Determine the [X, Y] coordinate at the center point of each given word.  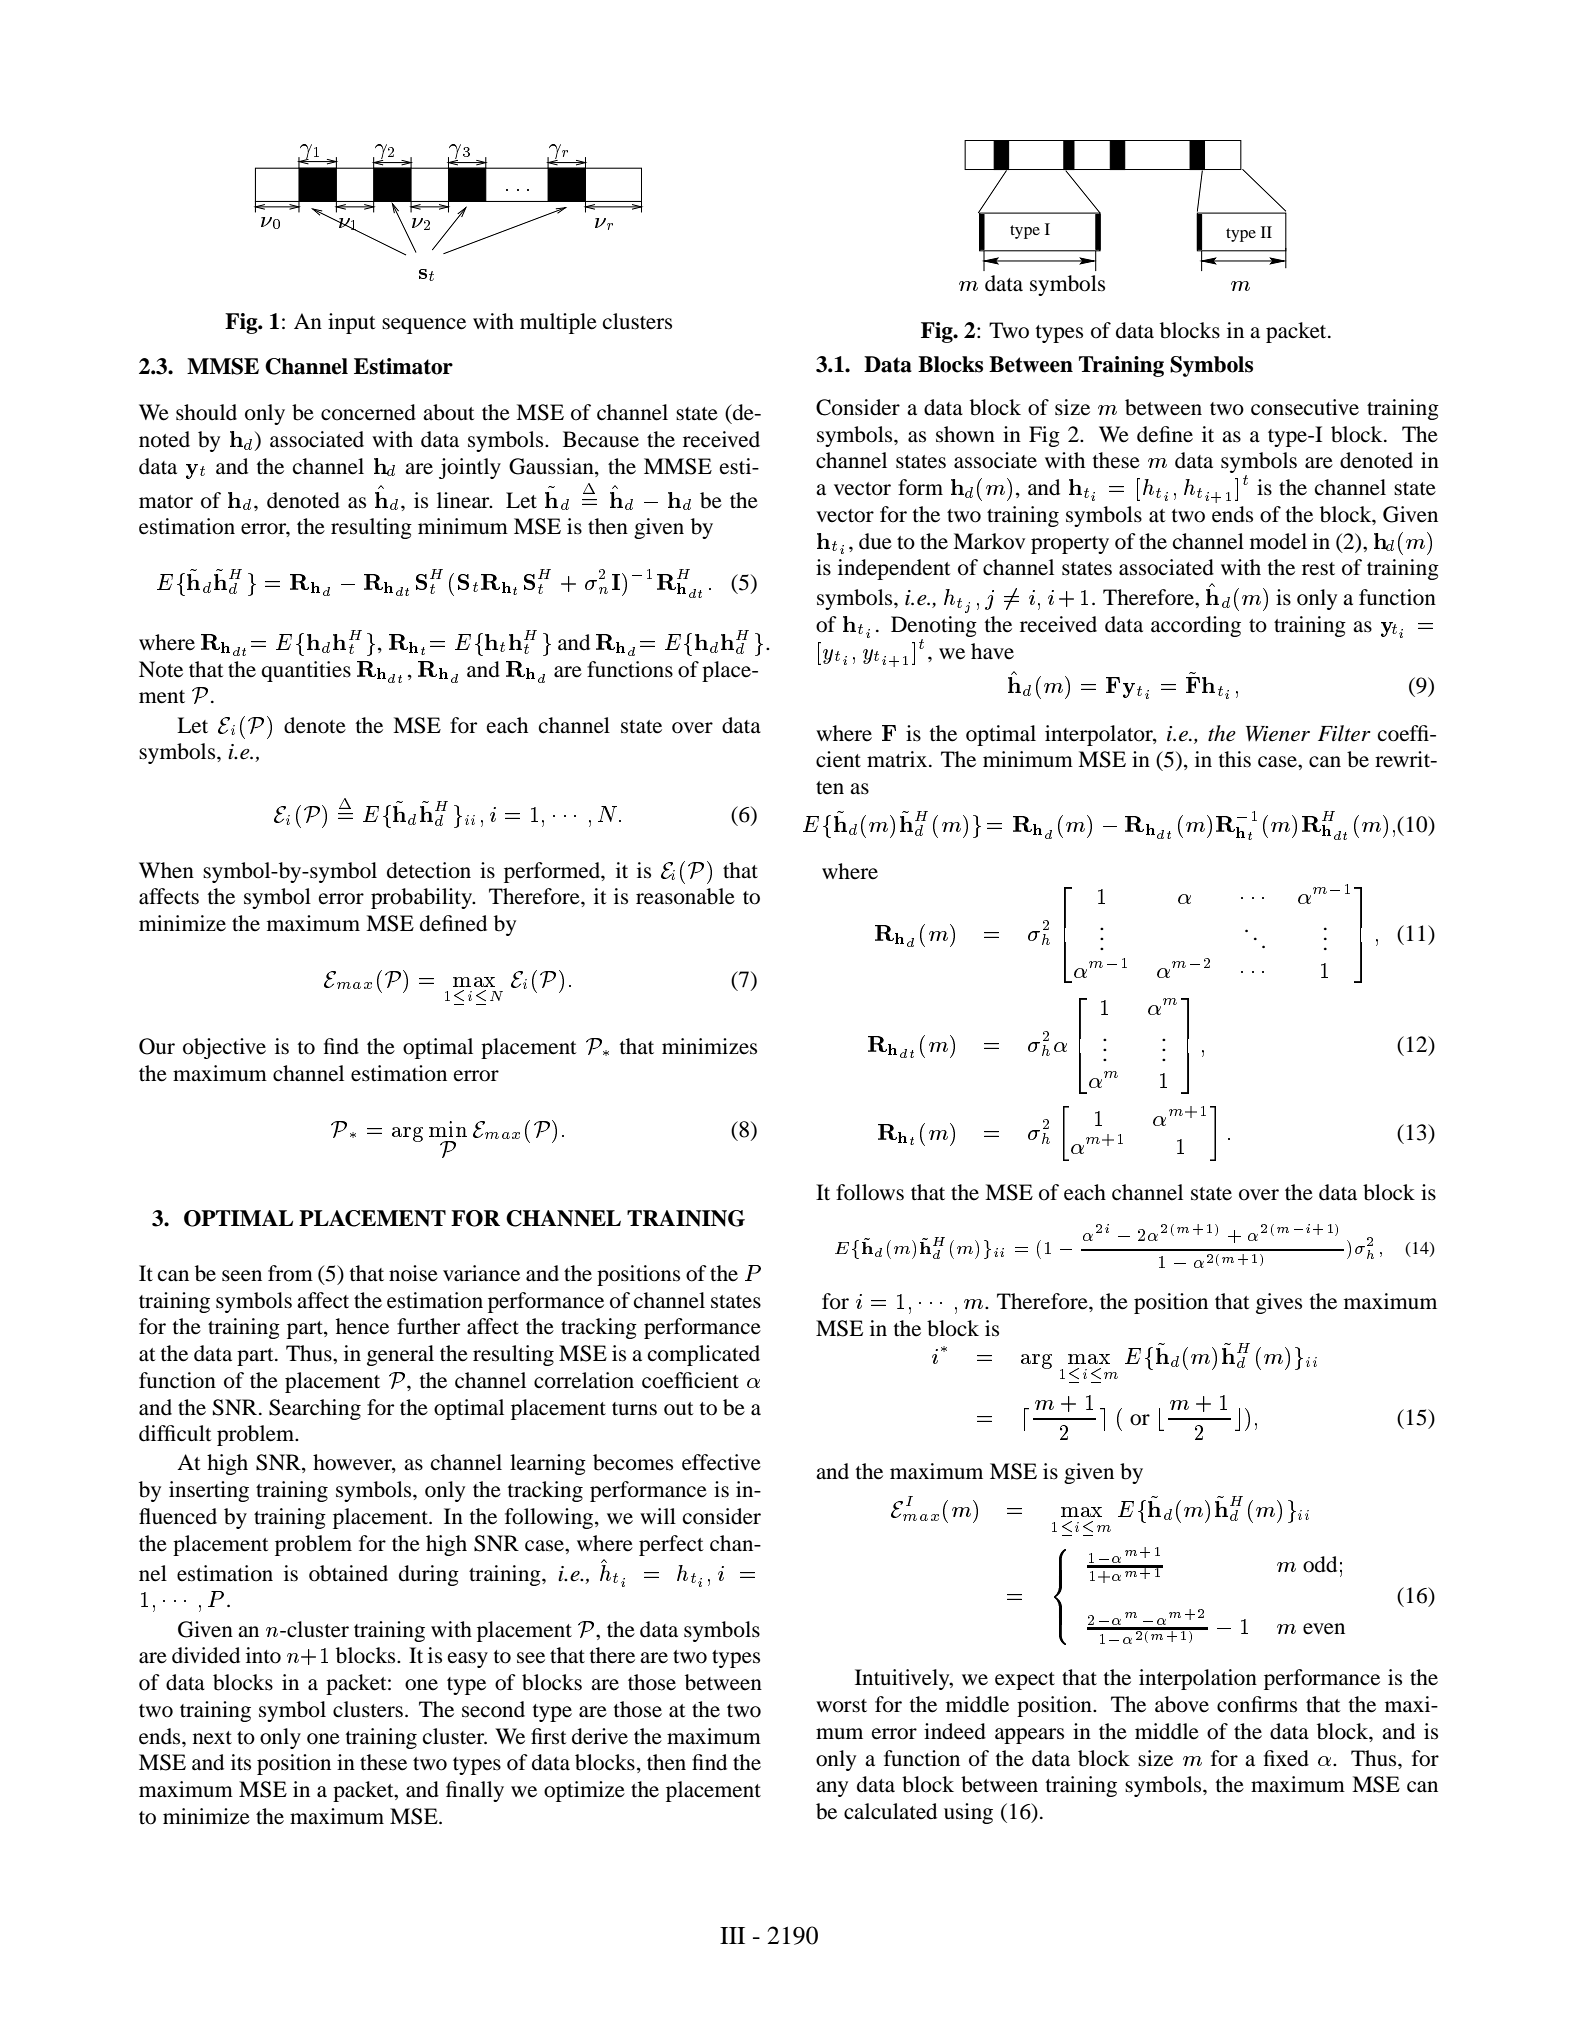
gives [1279, 1303]
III [732, 1935]
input [352, 323]
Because [601, 439]
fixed [1286, 1758]
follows [870, 1192]
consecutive [1305, 407]
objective [224, 1048]
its [241, 1762]
